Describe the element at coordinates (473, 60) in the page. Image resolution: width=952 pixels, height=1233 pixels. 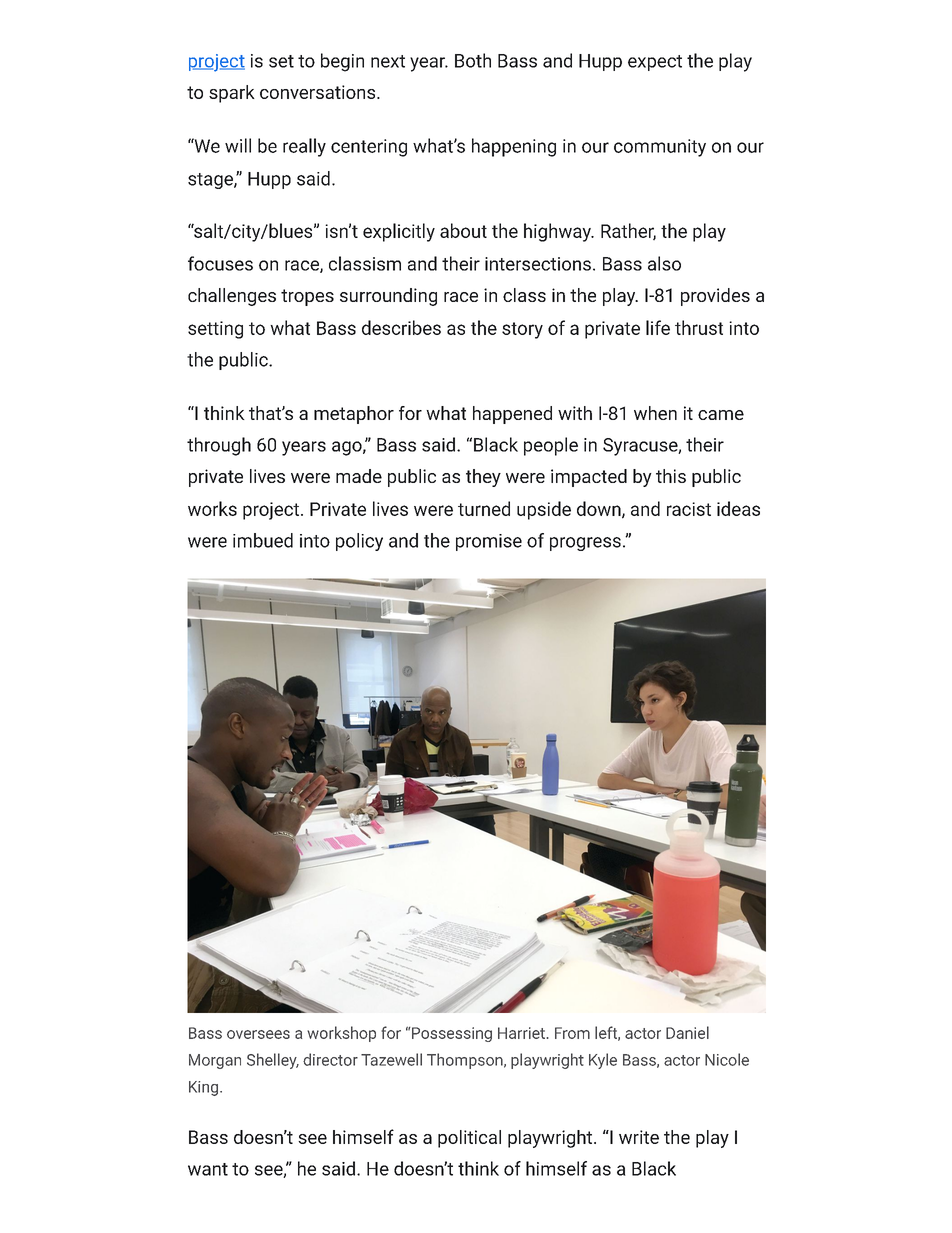
I see `Both` at that location.
